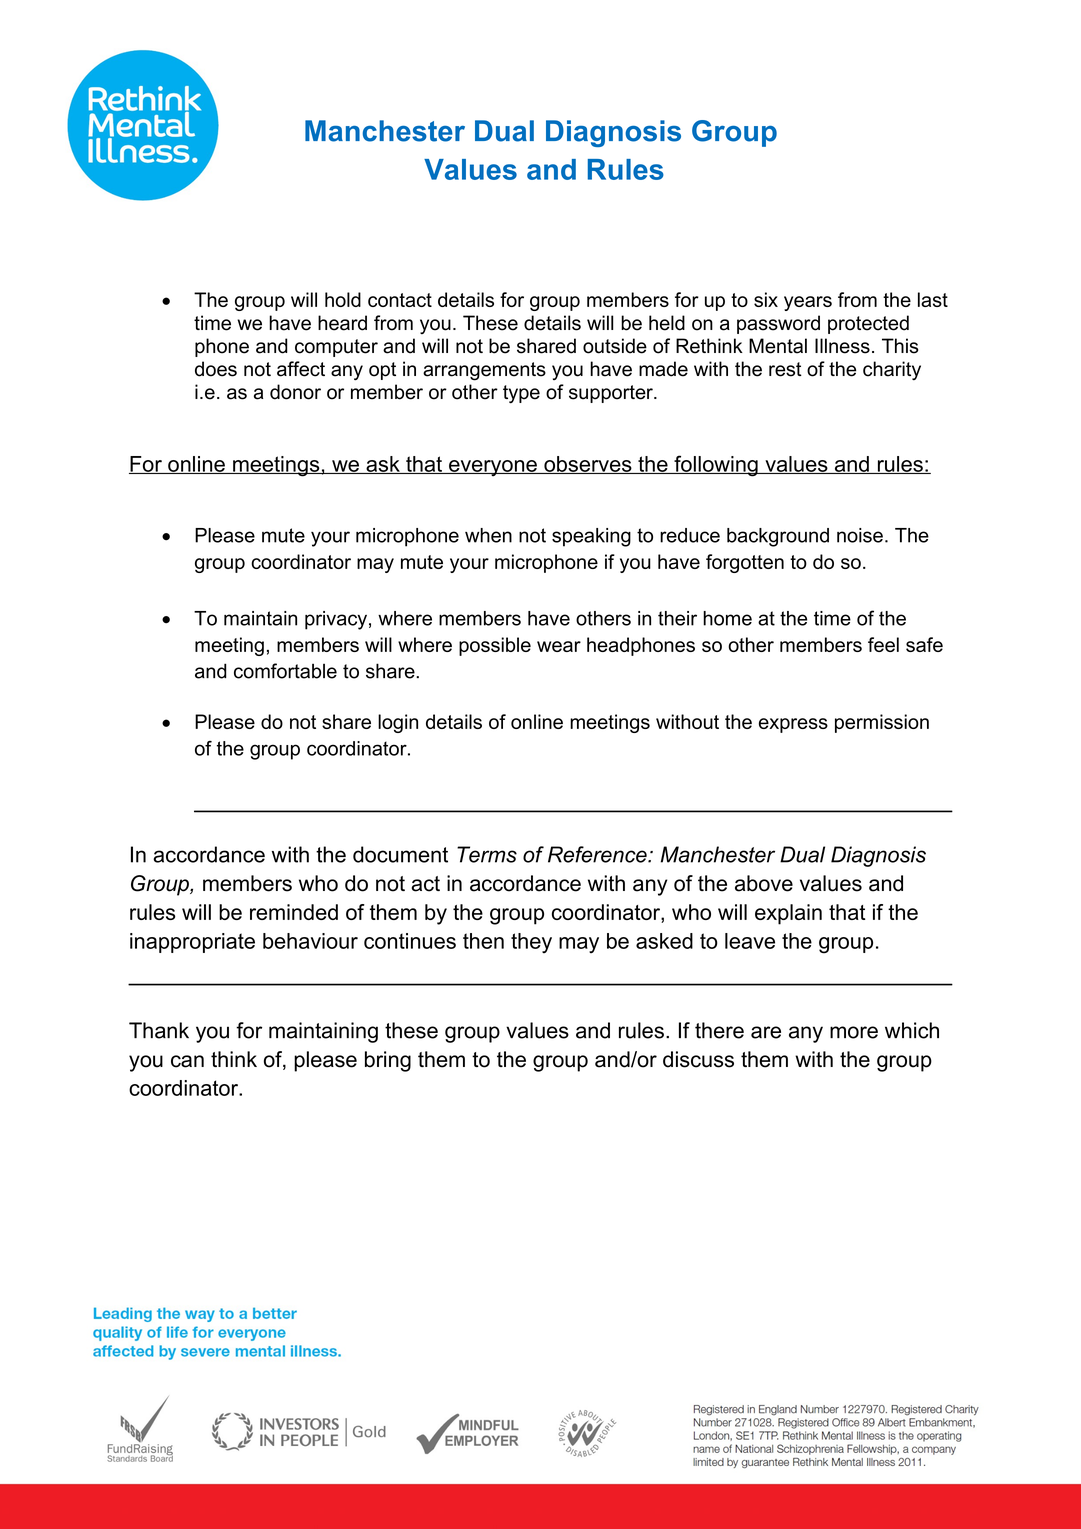 The image size is (1081, 1529). Describe the element at coordinates (342, 323) in the document. I see `heard` at that location.
